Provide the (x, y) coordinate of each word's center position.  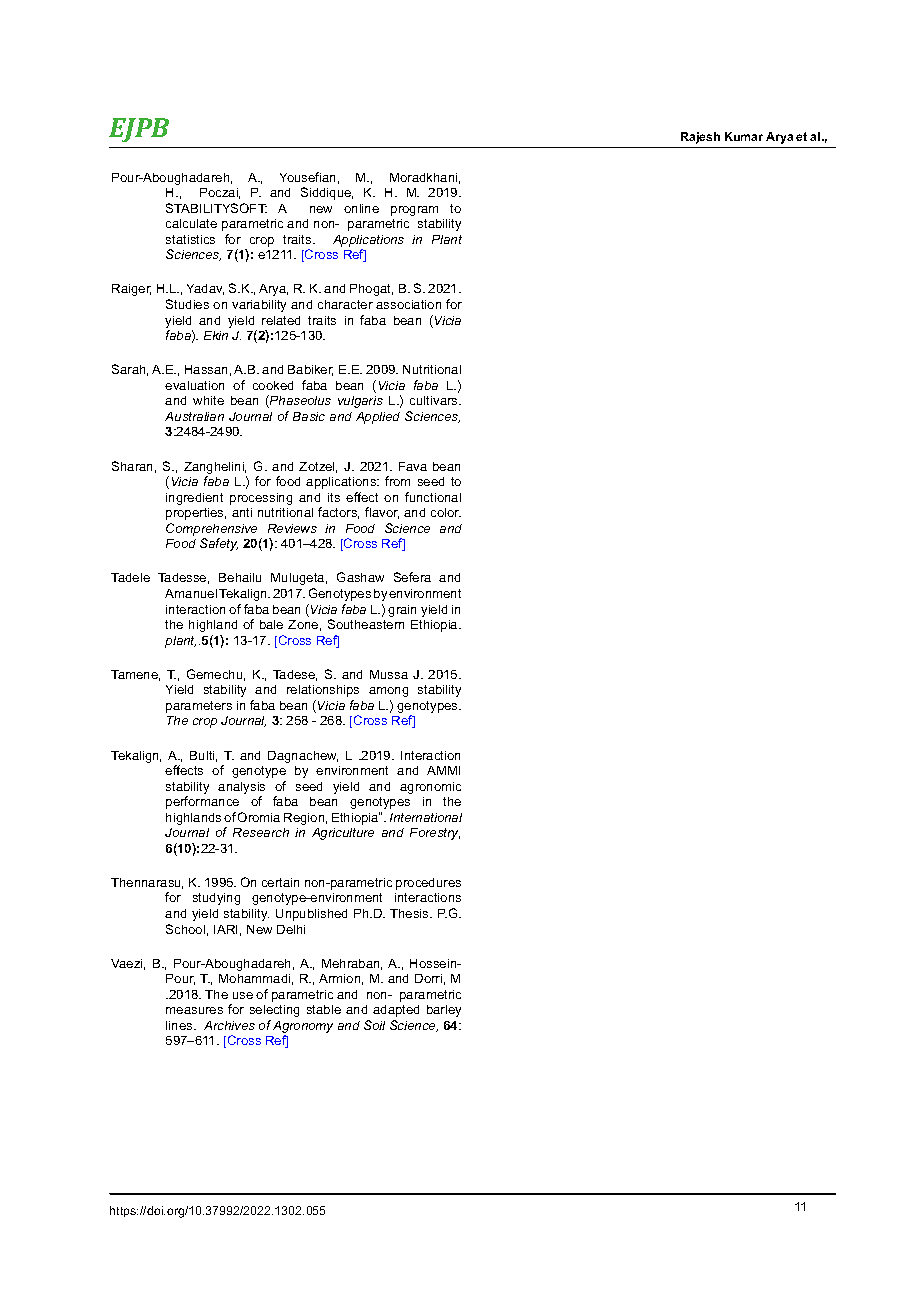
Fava (413, 466)
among (388, 692)
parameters (199, 707)
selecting (274, 1011)
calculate (191, 223)
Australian (194, 416)
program (414, 211)
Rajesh (700, 138)
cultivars (435, 400)
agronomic (430, 788)
